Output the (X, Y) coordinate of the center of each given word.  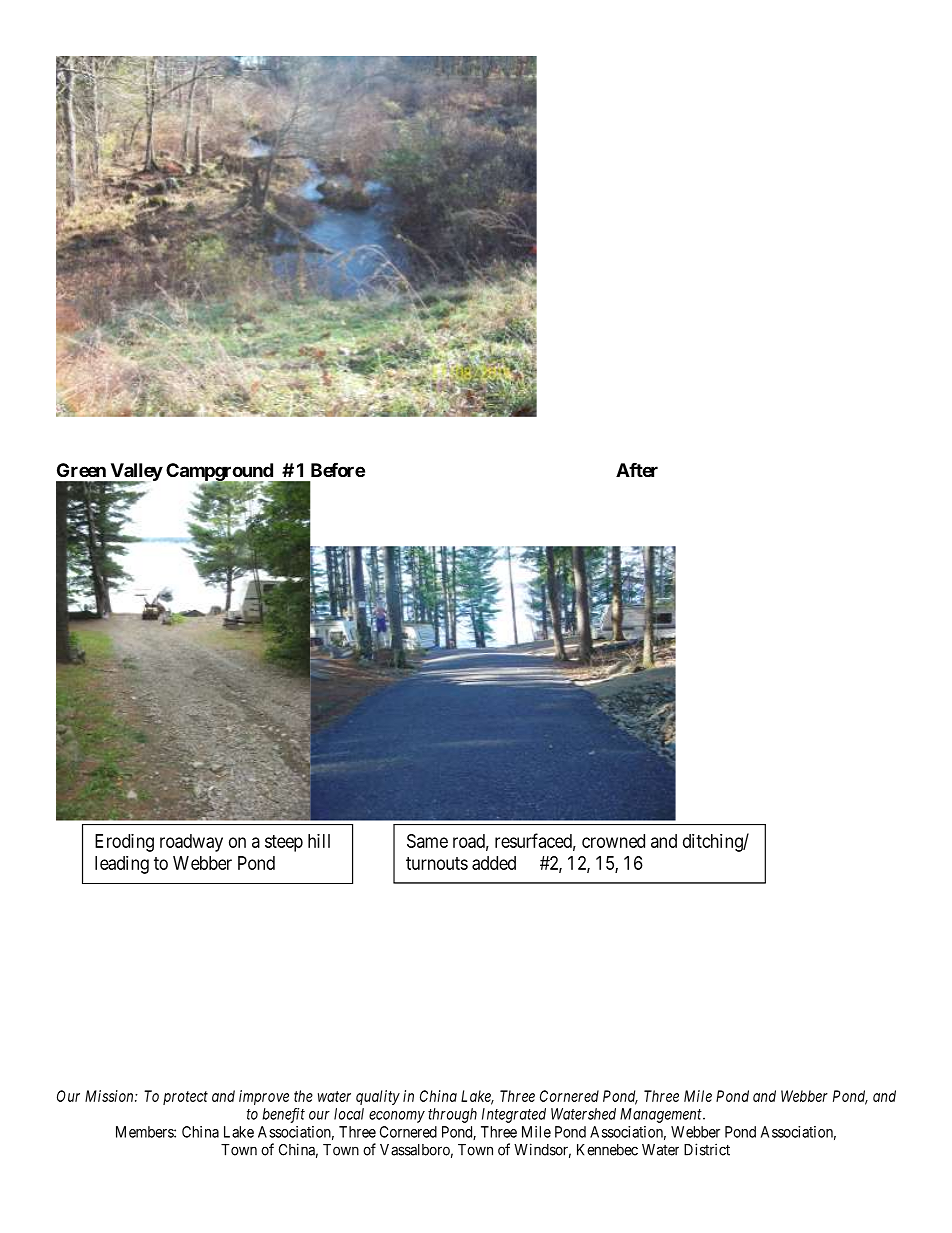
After (637, 470)
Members (145, 1132)
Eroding (124, 843)
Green (81, 470)
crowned (613, 841)
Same (427, 841)
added (494, 863)
